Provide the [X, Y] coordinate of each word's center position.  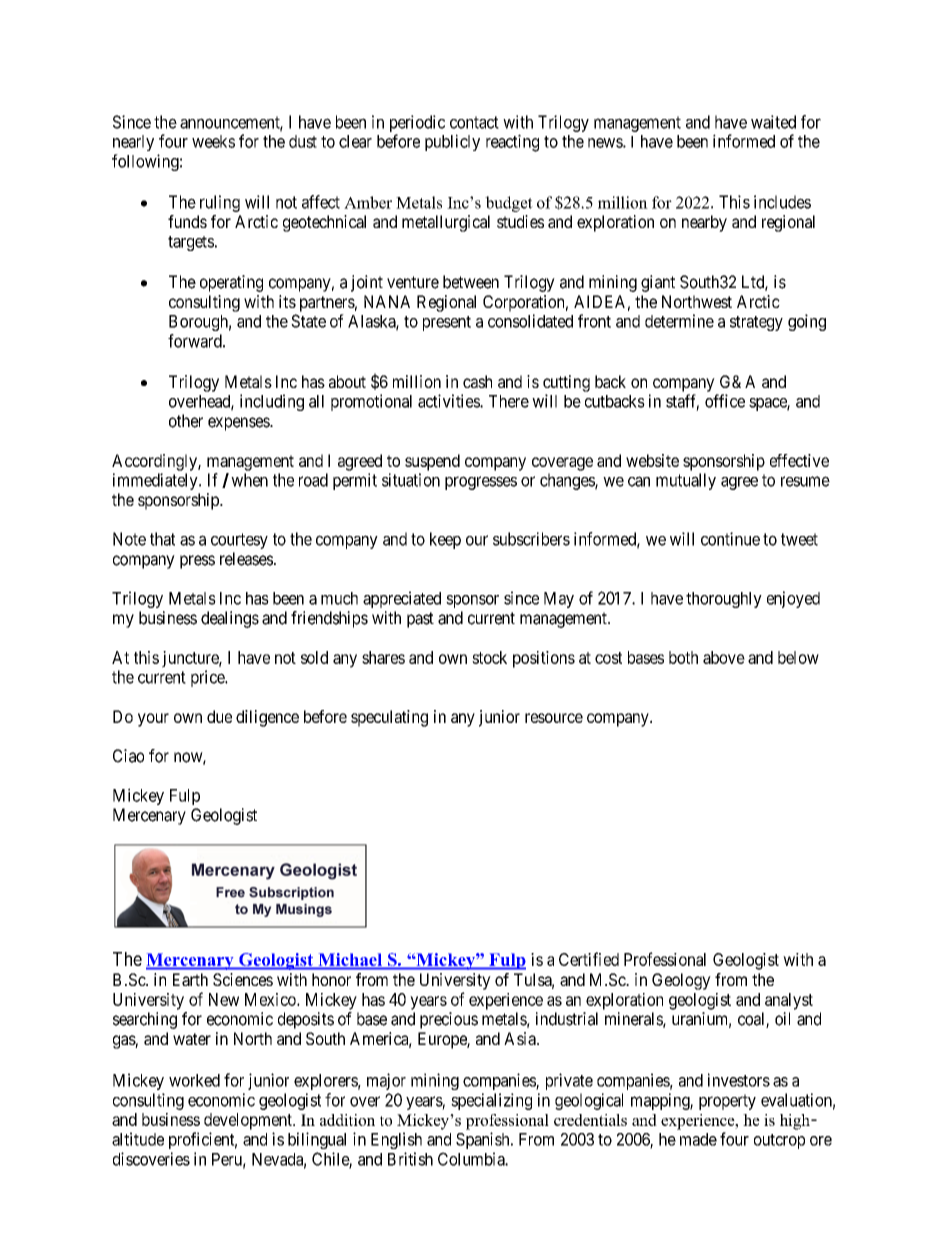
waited [773, 122]
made [698, 1139]
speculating [389, 718]
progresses [481, 483]
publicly [452, 142]
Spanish [484, 1140]
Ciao [128, 756]
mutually [686, 481]
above [724, 657]
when [249, 480]
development [249, 1121]
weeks [213, 141]
